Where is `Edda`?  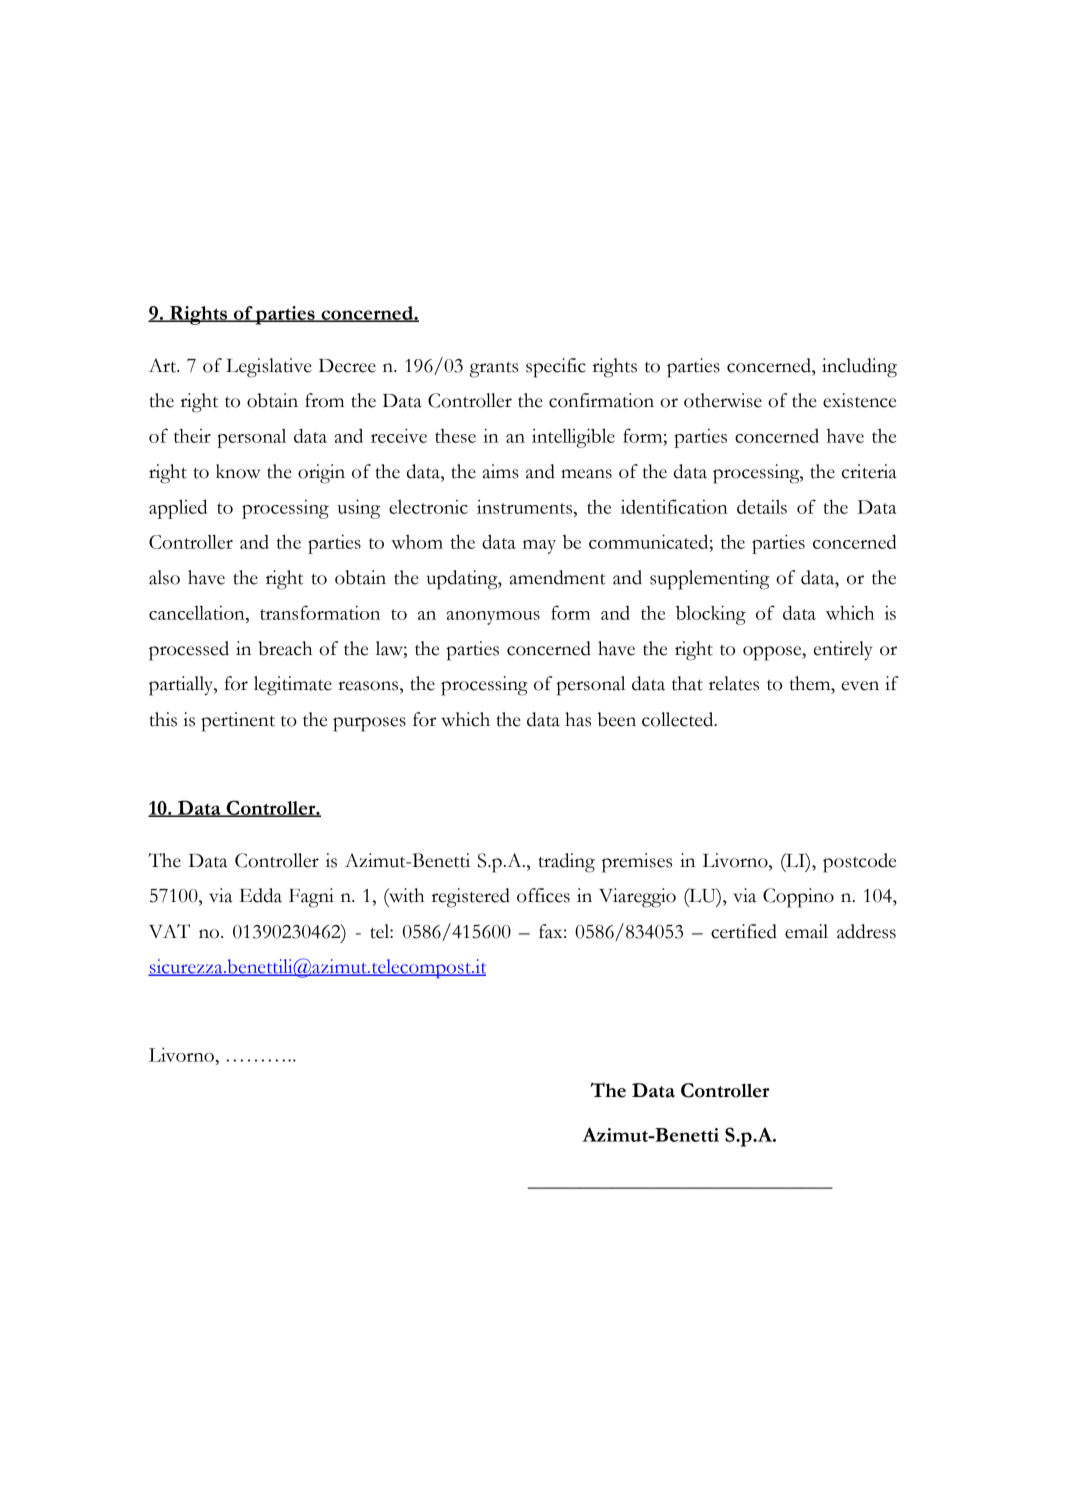
Edda is located at coordinates (260, 895).
